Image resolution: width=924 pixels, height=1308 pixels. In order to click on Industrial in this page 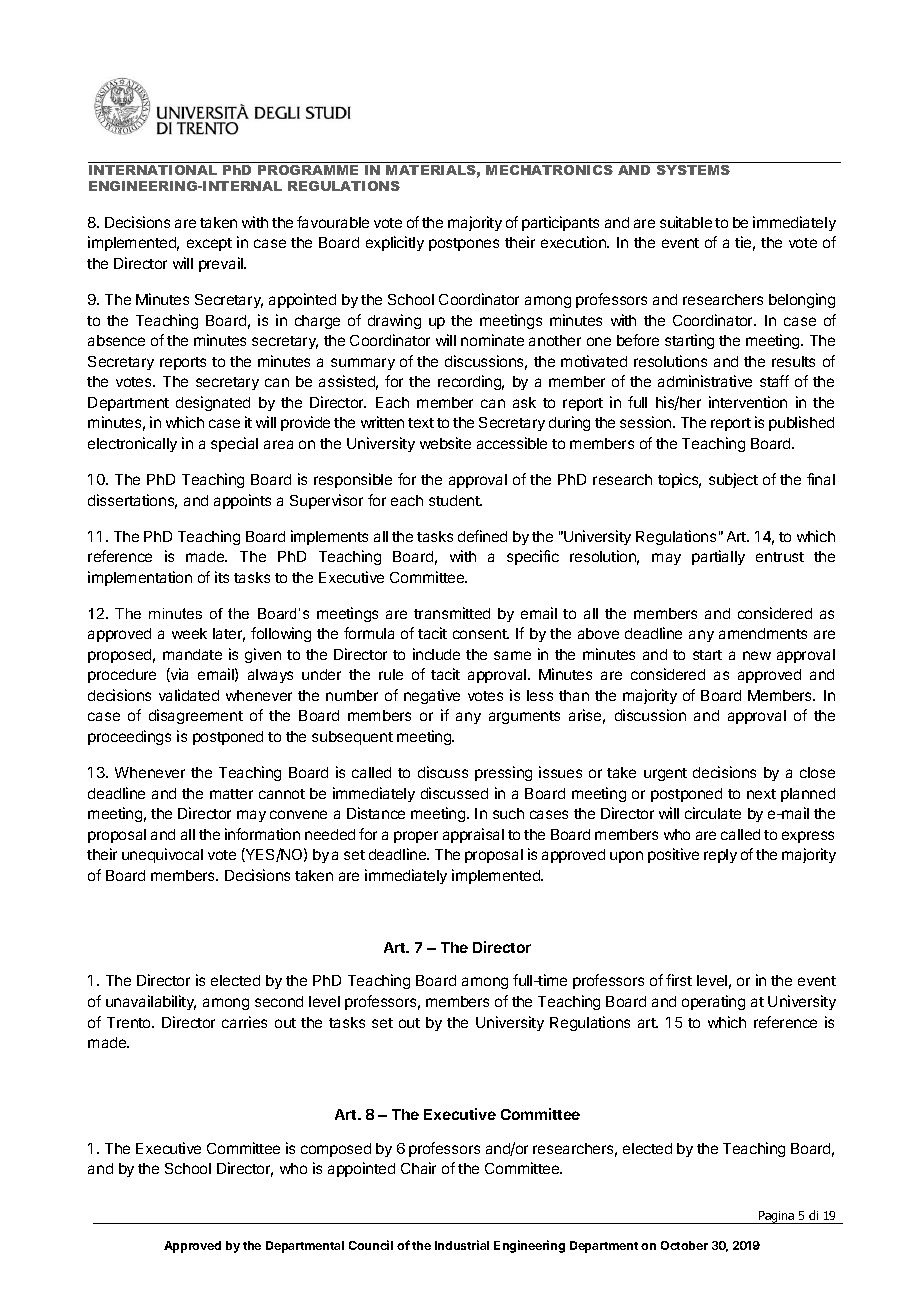, I will do `click(462, 1245)`.
